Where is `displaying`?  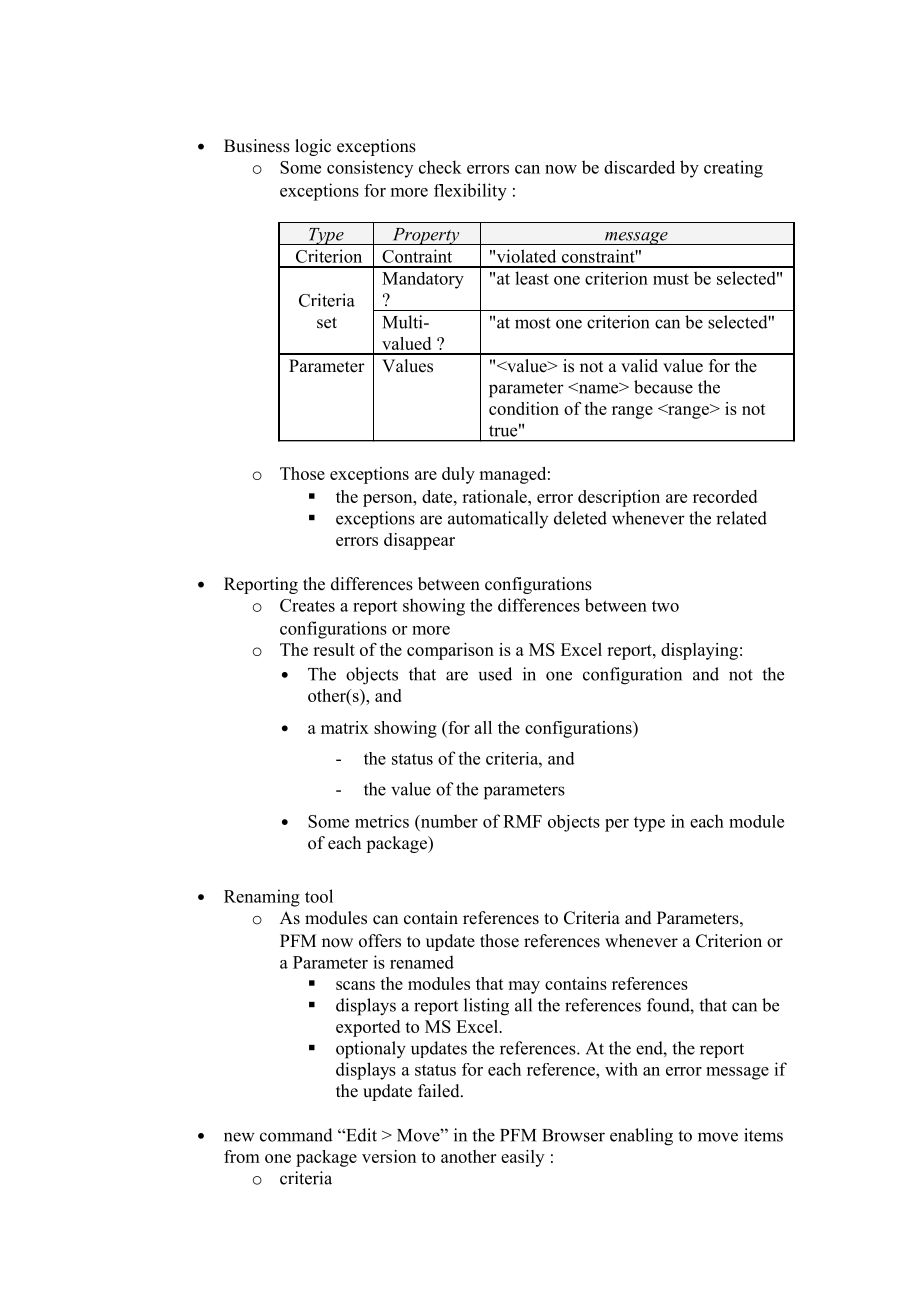 displaying is located at coordinates (699, 651).
